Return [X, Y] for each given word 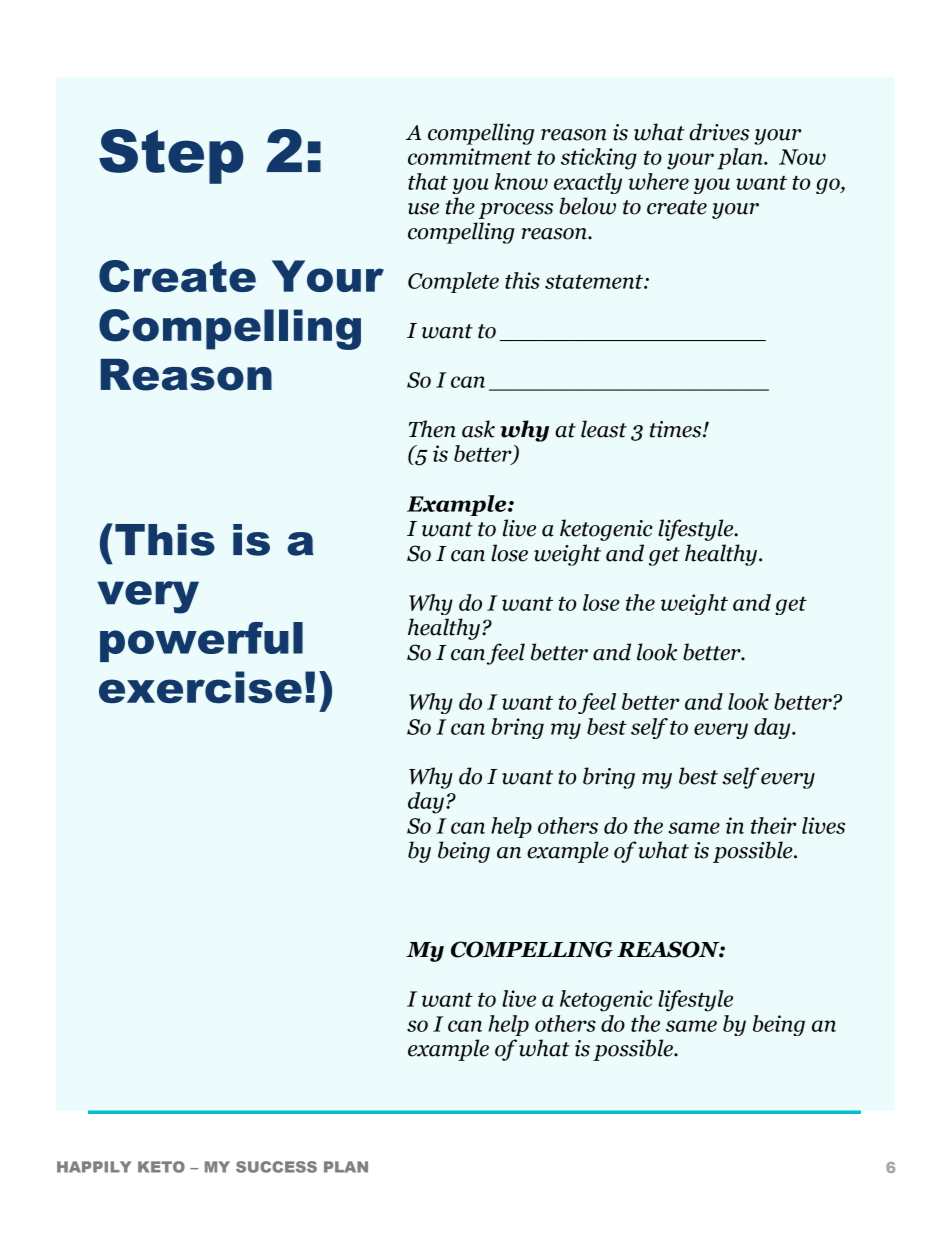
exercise [200, 687]
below [587, 206]
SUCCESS [276, 1167]
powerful [201, 642]
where [659, 181]
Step [171, 156]
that [428, 181]
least [604, 429]
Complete [453, 282]
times [677, 429]
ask [478, 429]
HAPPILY [94, 1167]
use [423, 209]
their [773, 825]
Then [432, 429]
